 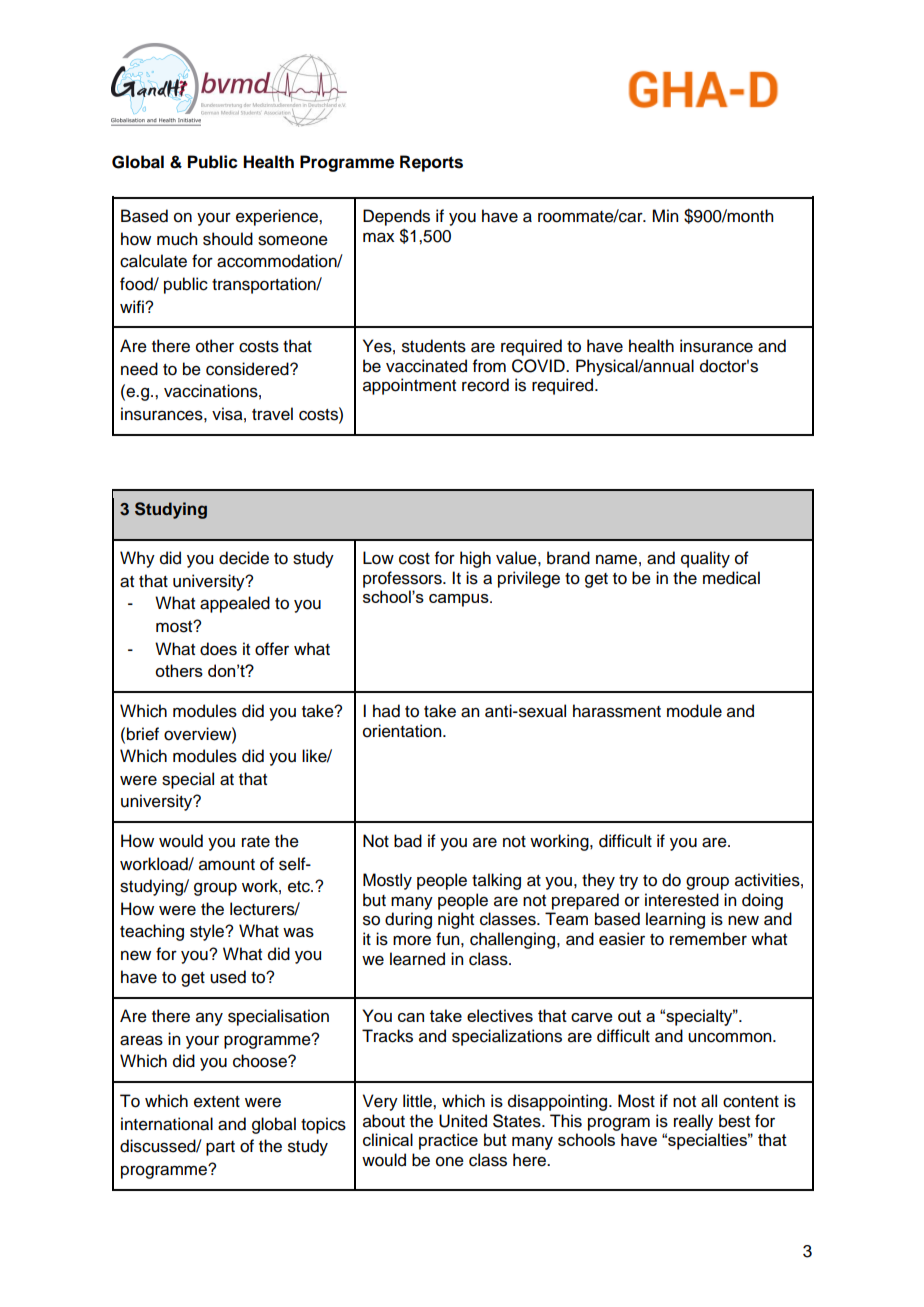 I want to click on campus, so click(x=460, y=600).
